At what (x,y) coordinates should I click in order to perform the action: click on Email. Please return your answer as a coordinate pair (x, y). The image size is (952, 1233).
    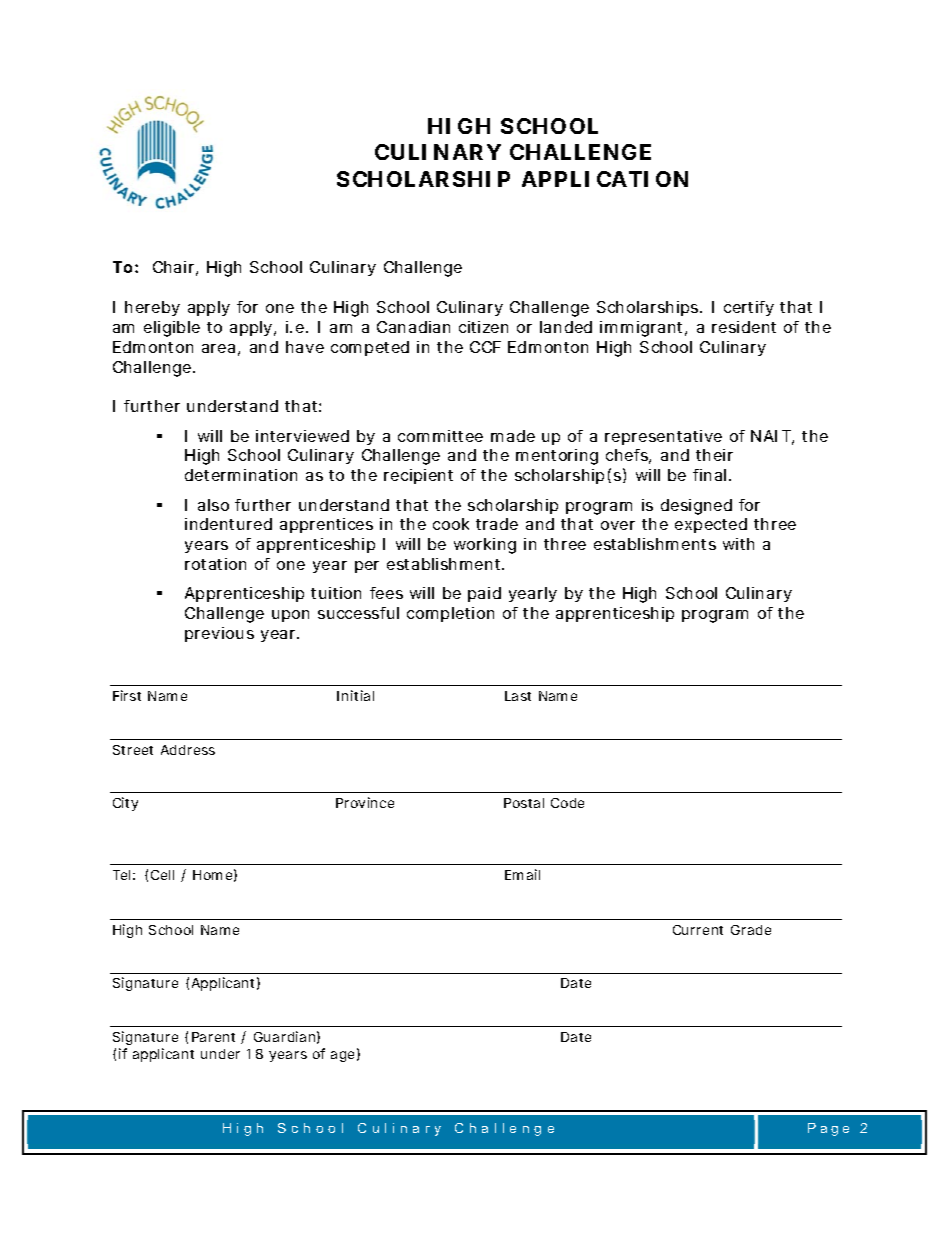
    Looking at the image, I should click on (522, 874).
